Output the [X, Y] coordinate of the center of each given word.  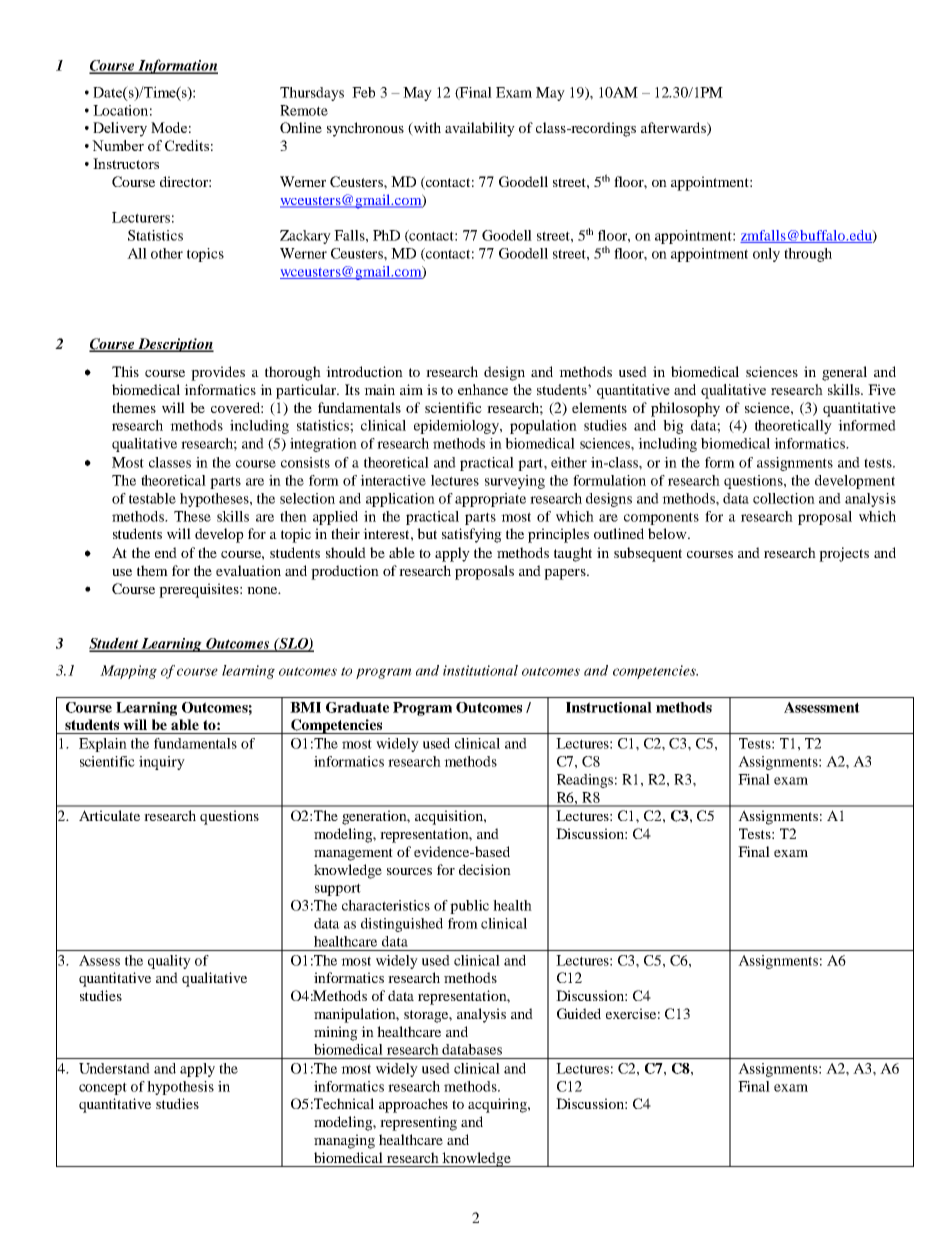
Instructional [609, 707]
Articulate [109, 815]
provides [218, 373]
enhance [483, 389]
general [844, 373]
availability [480, 129]
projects [844, 554]
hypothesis [180, 1088]
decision [485, 869]
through [808, 255]
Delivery [120, 129]
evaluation [248, 570]
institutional [480, 670]
